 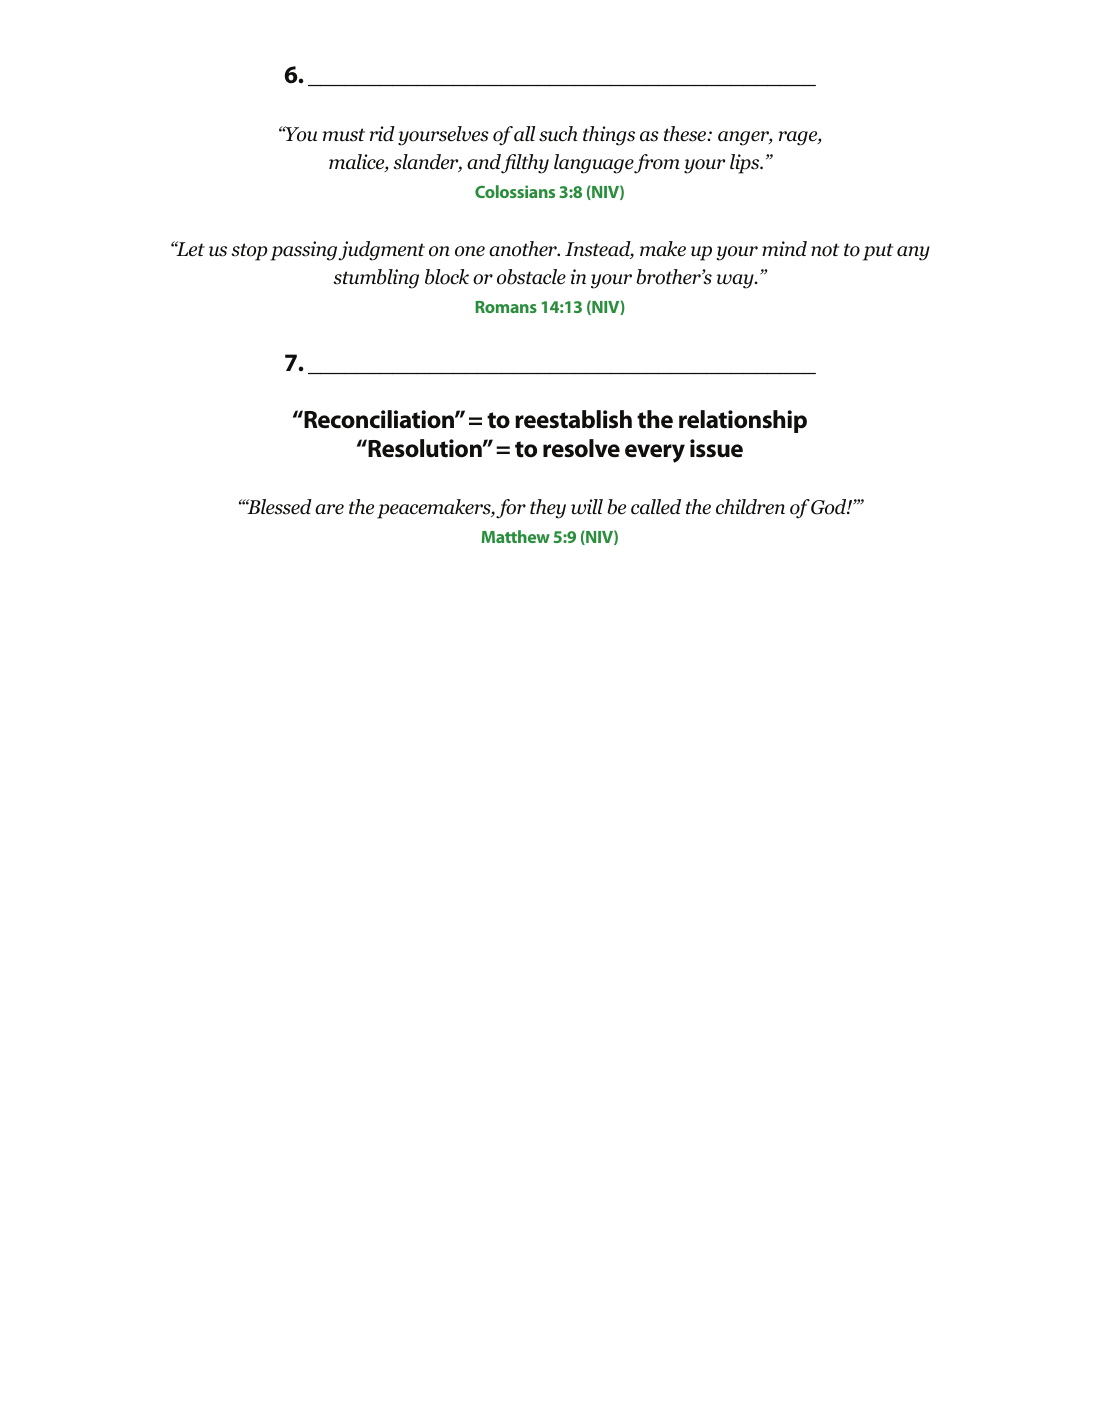 I want to click on resolve, so click(x=581, y=448).
